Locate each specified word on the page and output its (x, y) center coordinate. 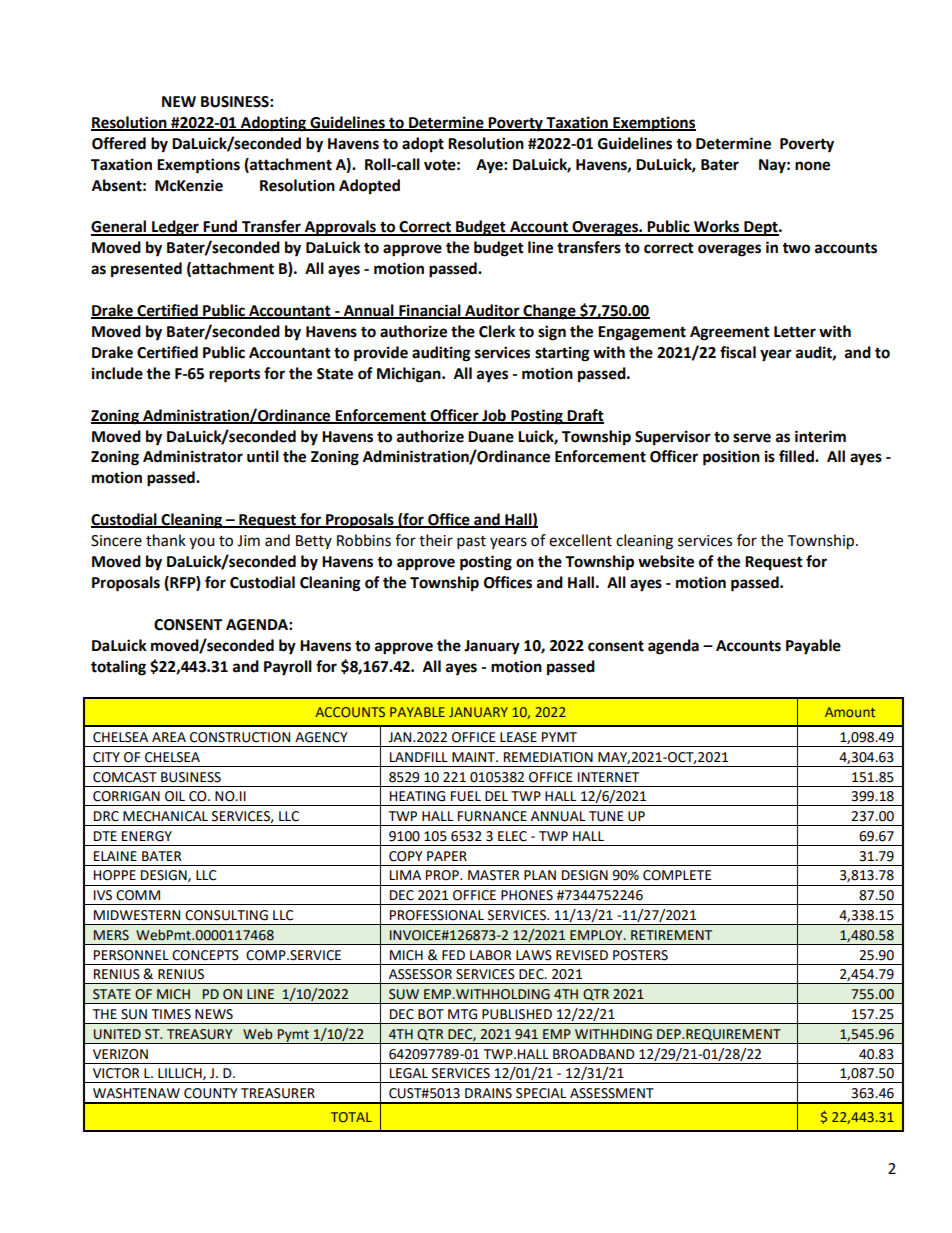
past (471, 543)
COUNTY (211, 1093)
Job (494, 416)
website (666, 561)
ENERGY (147, 836)
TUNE (606, 816)
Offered (119, 143)
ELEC (512, 836)
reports (234, 376)
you (202, 543)
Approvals (340, 228)
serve (752, 438)
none (812, 166)
